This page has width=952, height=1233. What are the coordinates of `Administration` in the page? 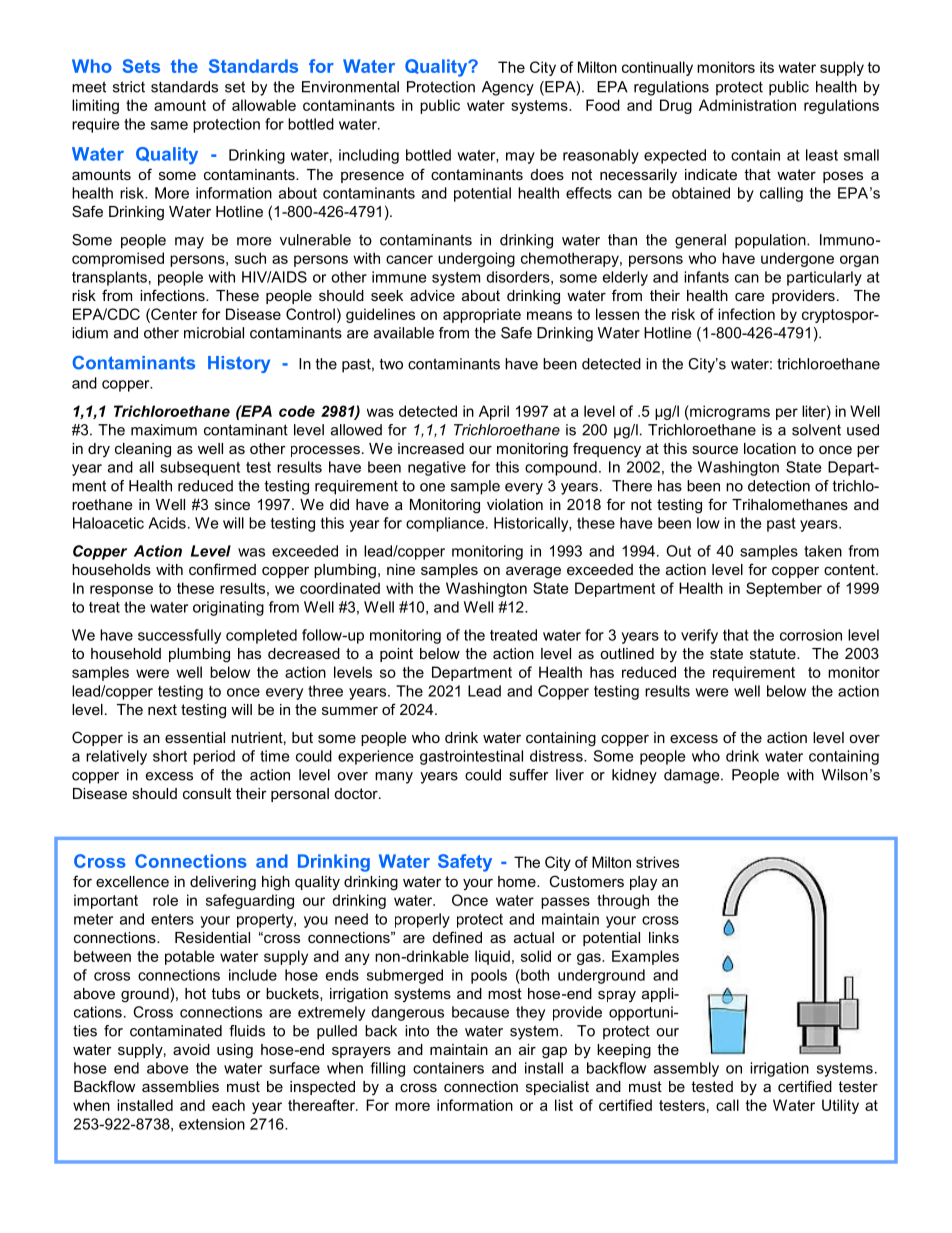 It's located at (747, 105).
